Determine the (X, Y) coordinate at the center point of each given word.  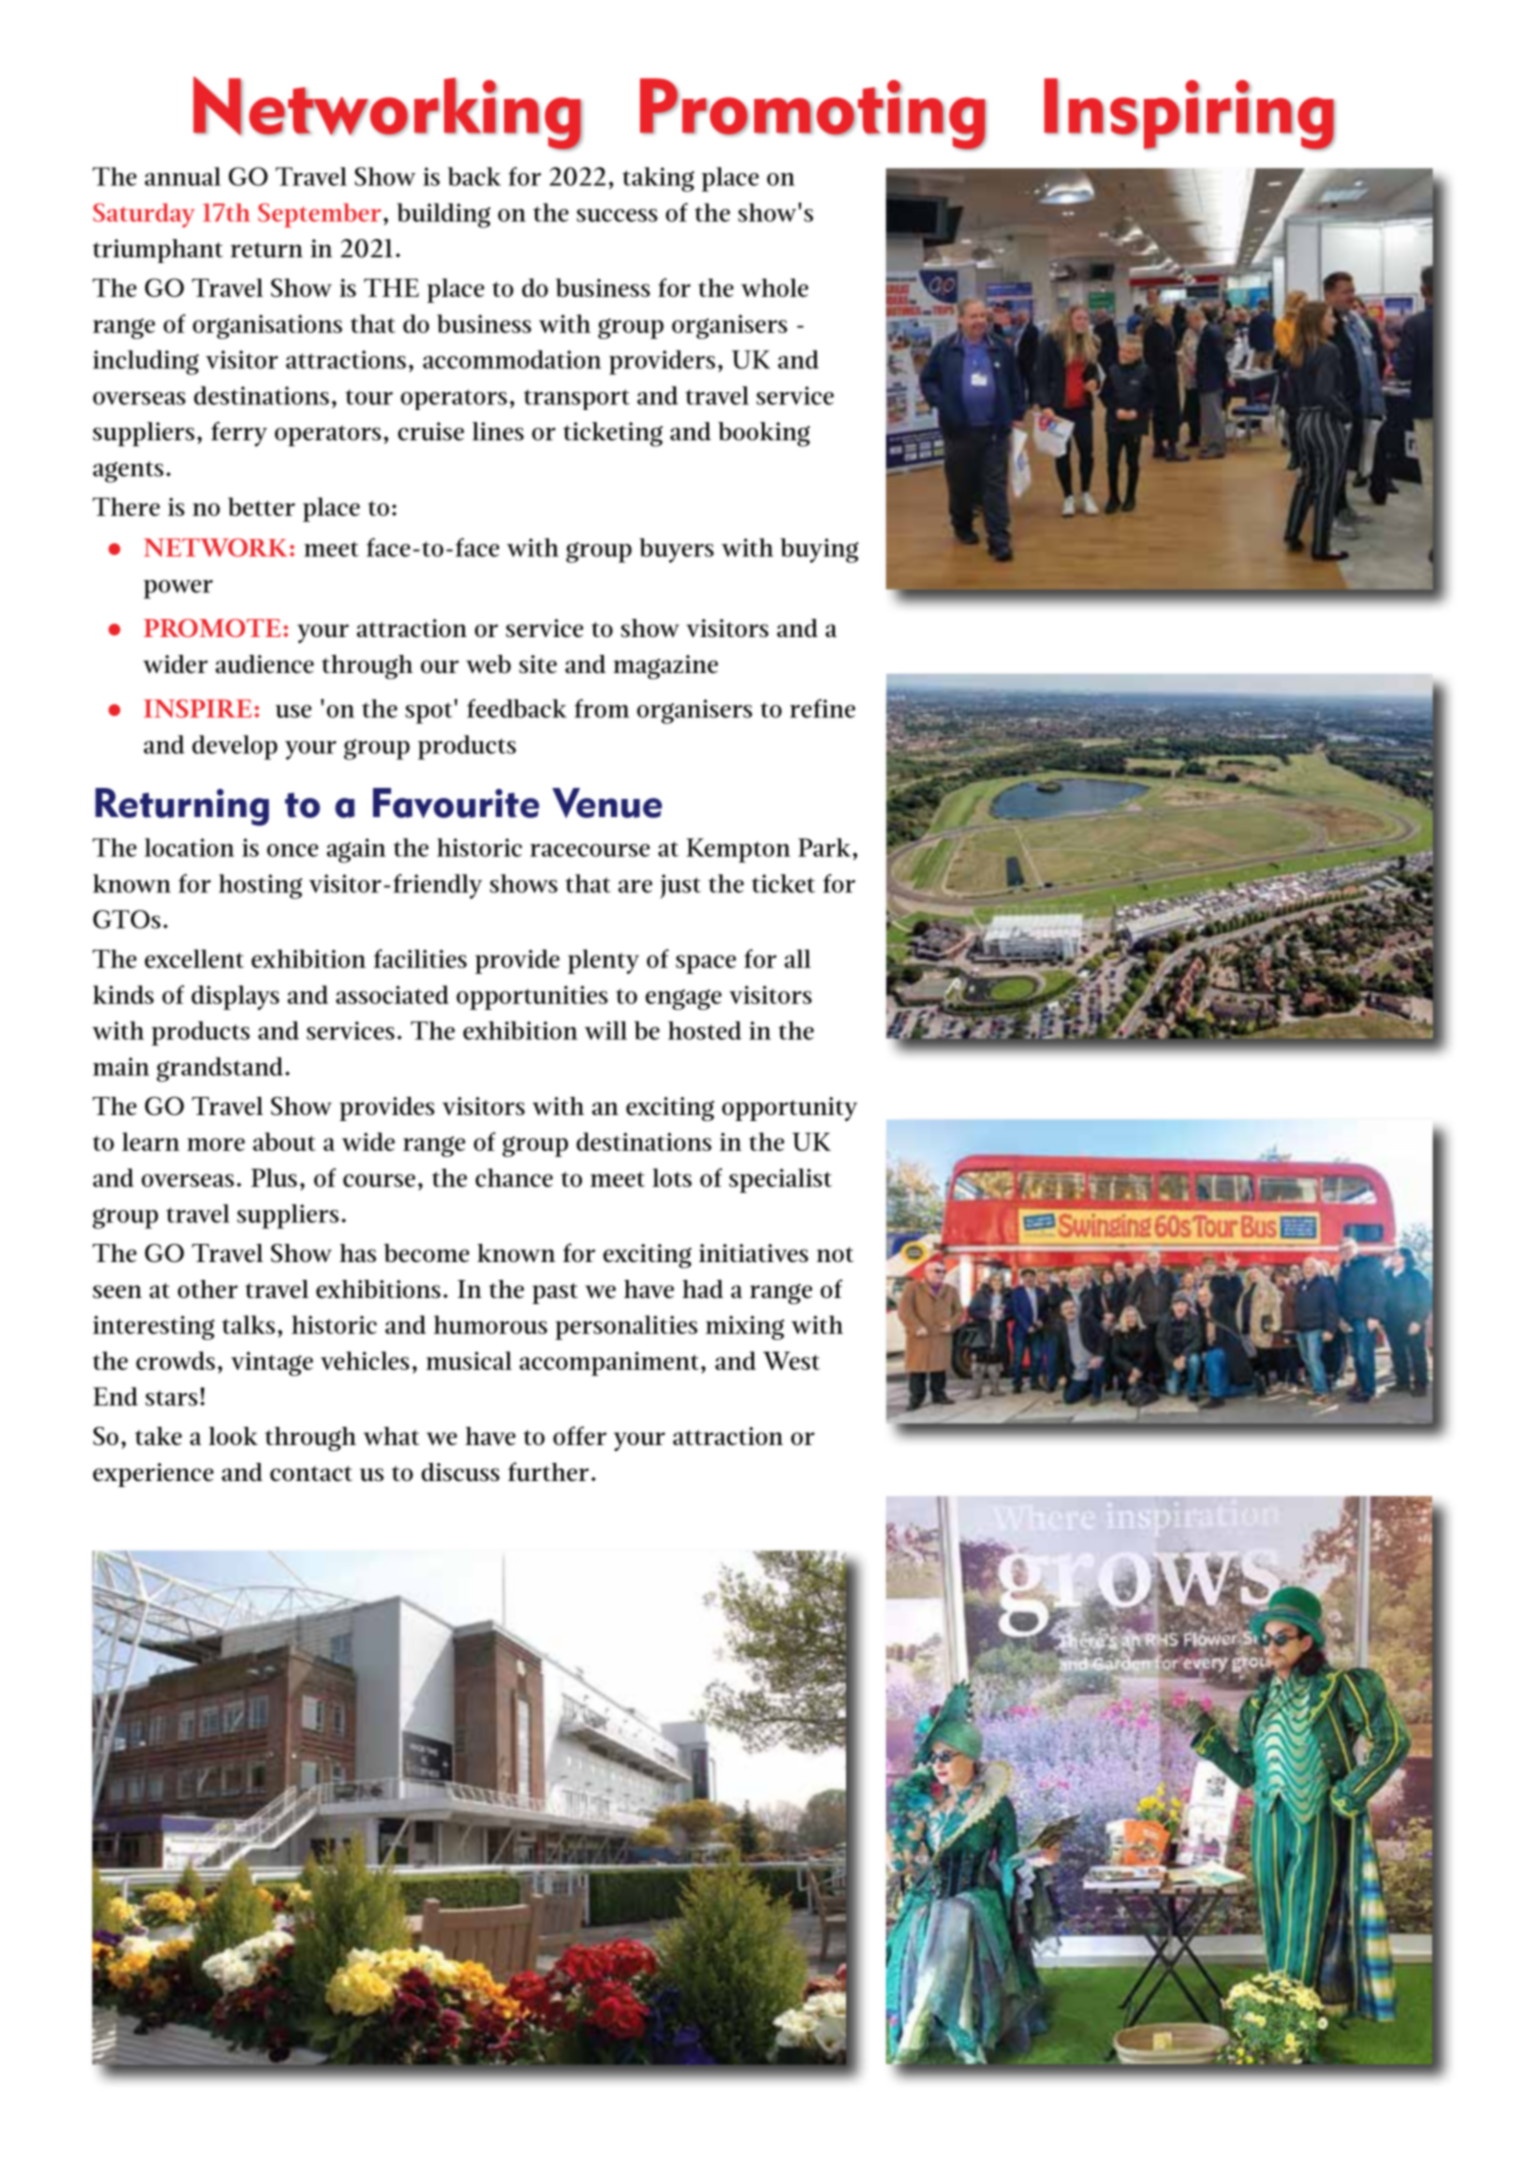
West (791, 1361)
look (233, 1436)
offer (580, 1436)
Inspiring (1189, 114)
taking (658, 179)
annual (183, 176)
